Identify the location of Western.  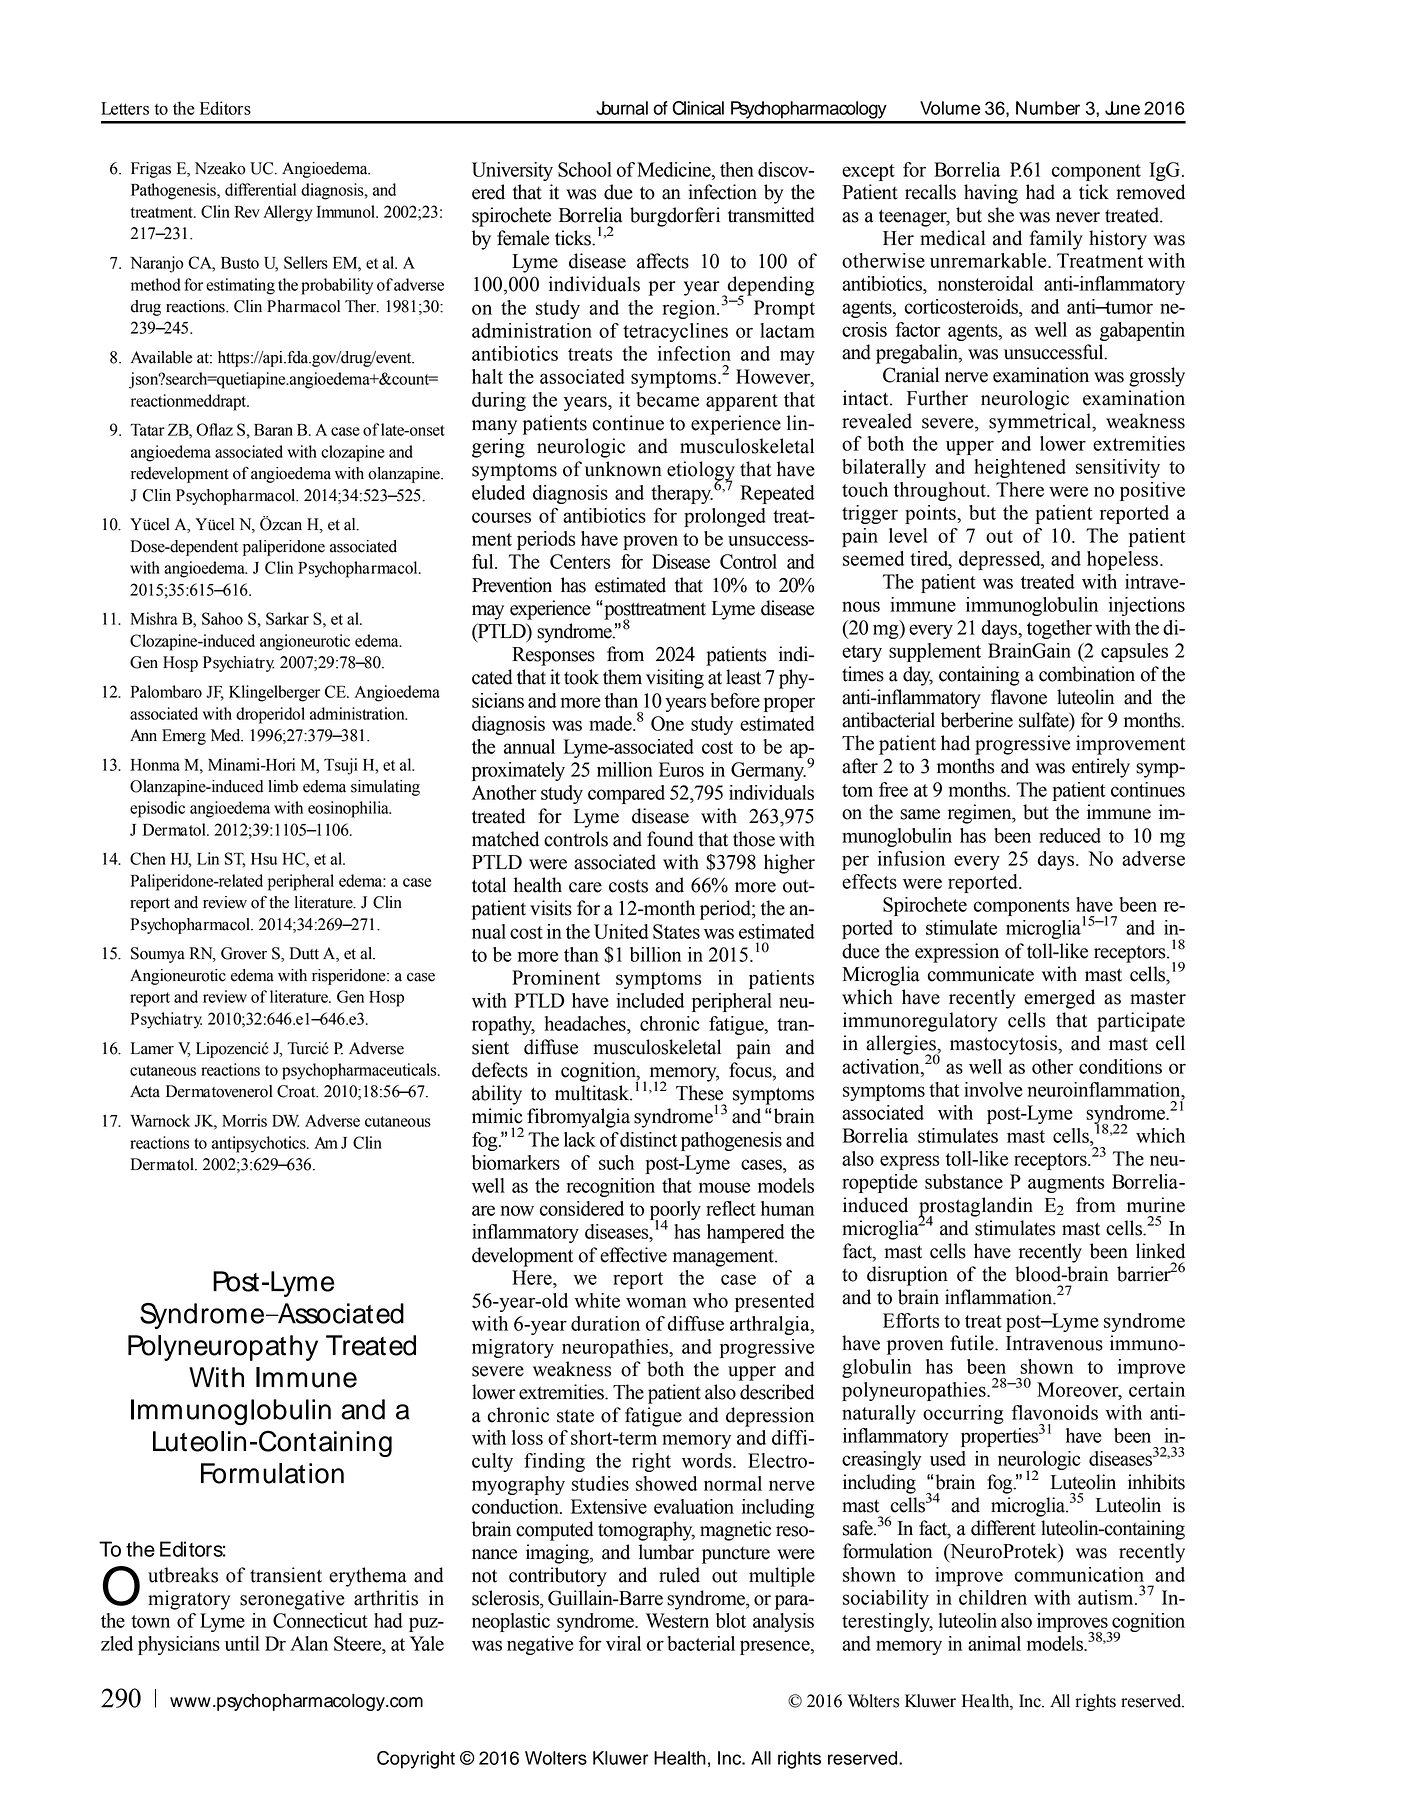
(677, 1620).
